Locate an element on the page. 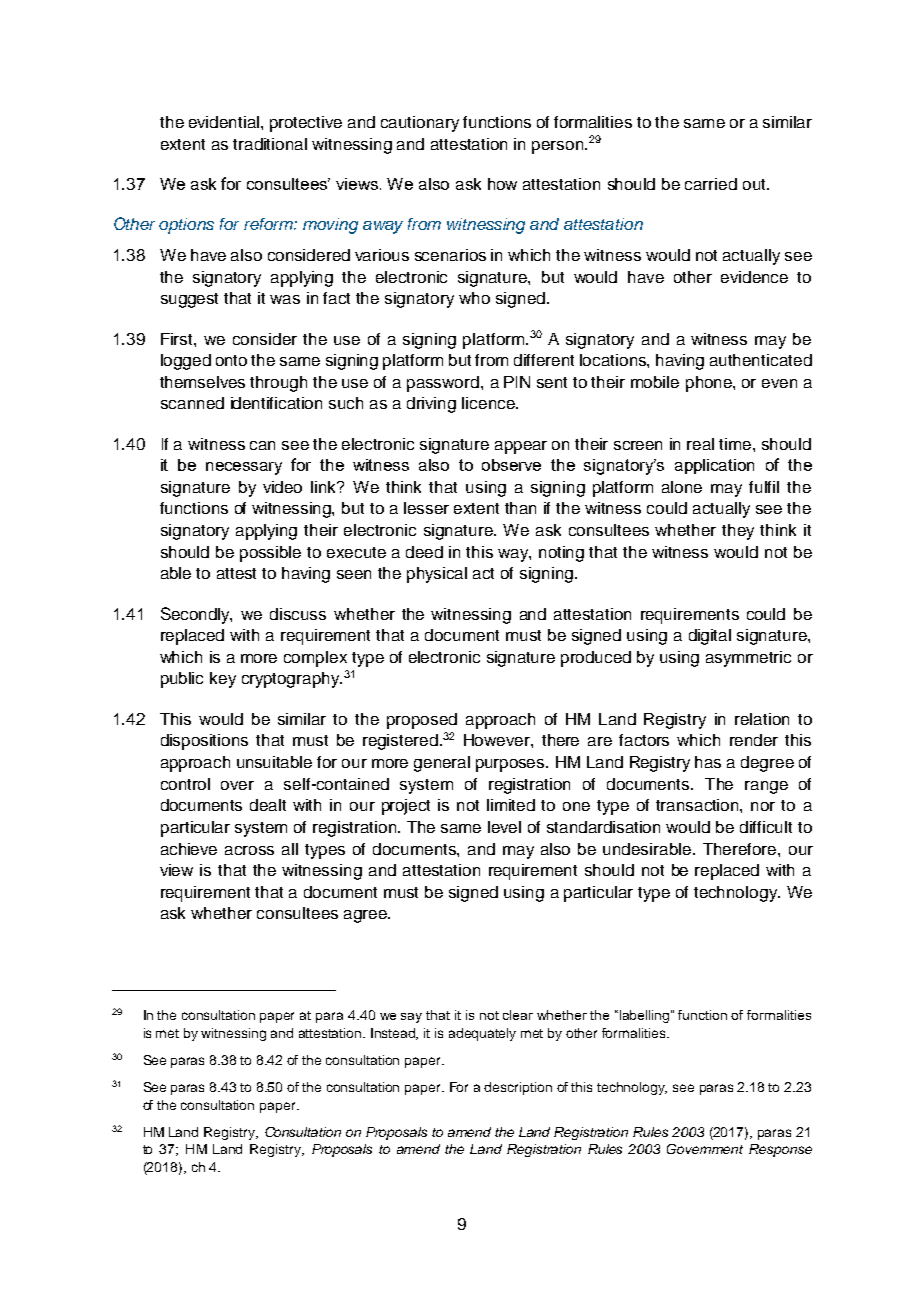 The height and width of the page is (1308, 924). cautionary is located at coordinates (420, 124).
